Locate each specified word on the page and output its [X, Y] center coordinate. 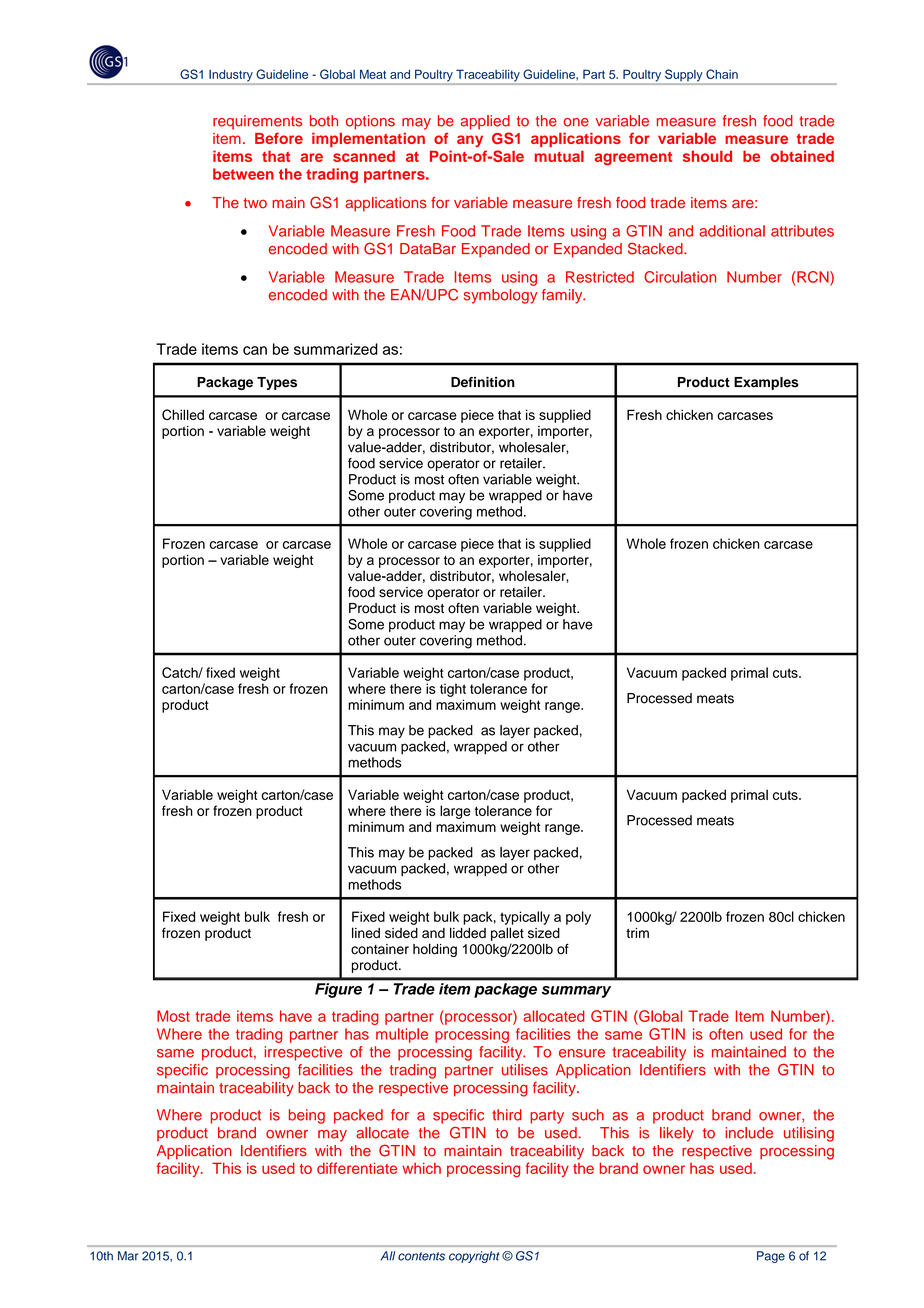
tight [453, 690]
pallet [507, 934]
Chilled [183, 414]
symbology [500, 296]
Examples [766, 383]
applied [485, 122]
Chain [722, 74]
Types [277, 383]
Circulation [680, 277]
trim [637, 933]
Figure [338, 990]
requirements [257, 122]
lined [366, 933]
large [455, 812]
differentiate [357, 1168]
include [749, 1133]
